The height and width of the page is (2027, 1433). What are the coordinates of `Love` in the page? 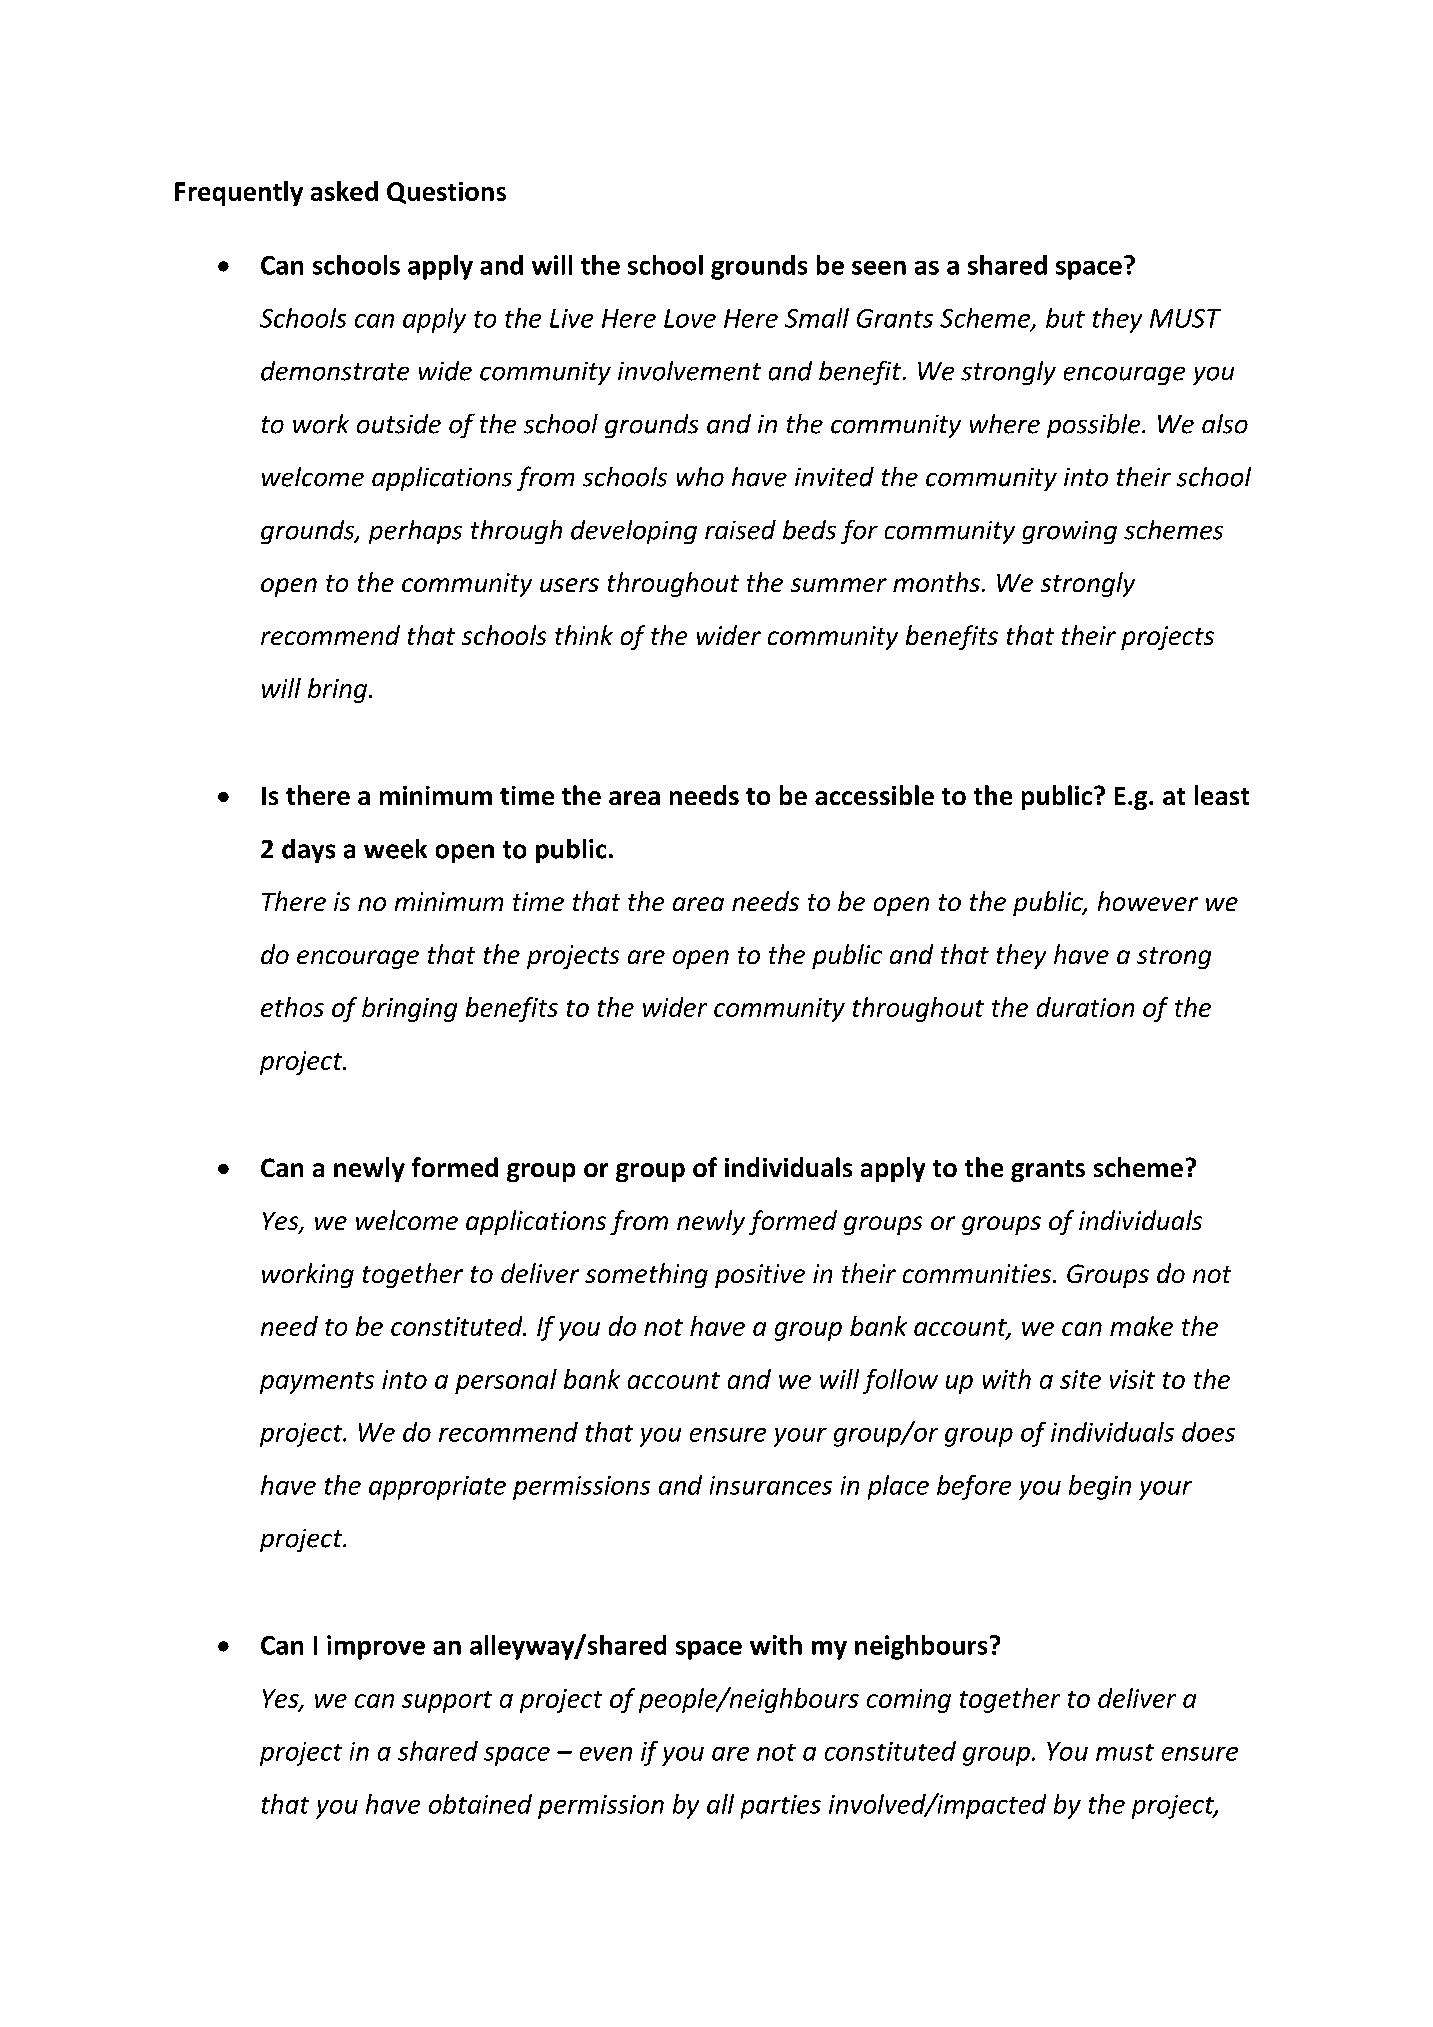 It's located at (690, 318).
